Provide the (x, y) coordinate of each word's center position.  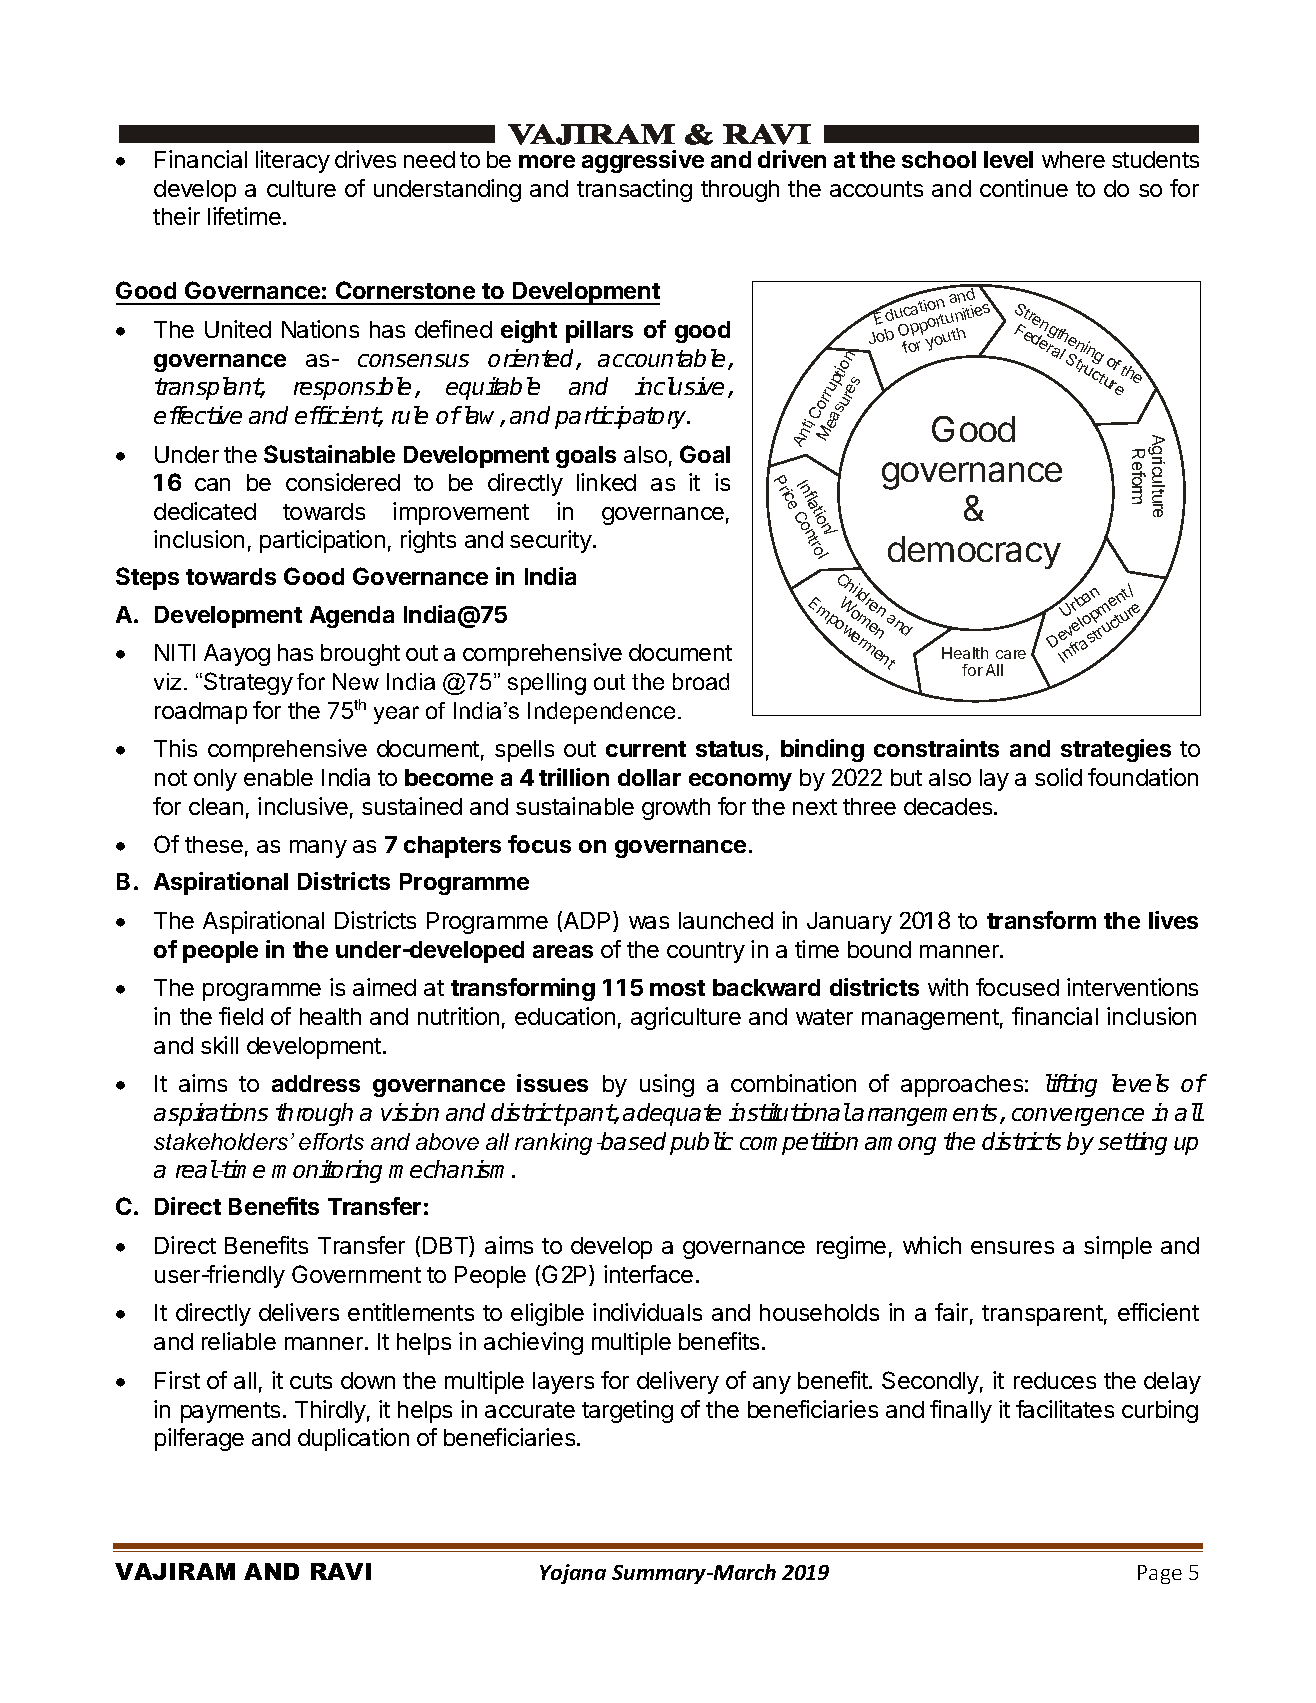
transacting (634, 190)
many (318, 849)
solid (1058, 777)
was (649, 922)
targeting (627, 1411)
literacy (293, 161)
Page (1160, 1574)
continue (1024, 188)
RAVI (341, 1571)
